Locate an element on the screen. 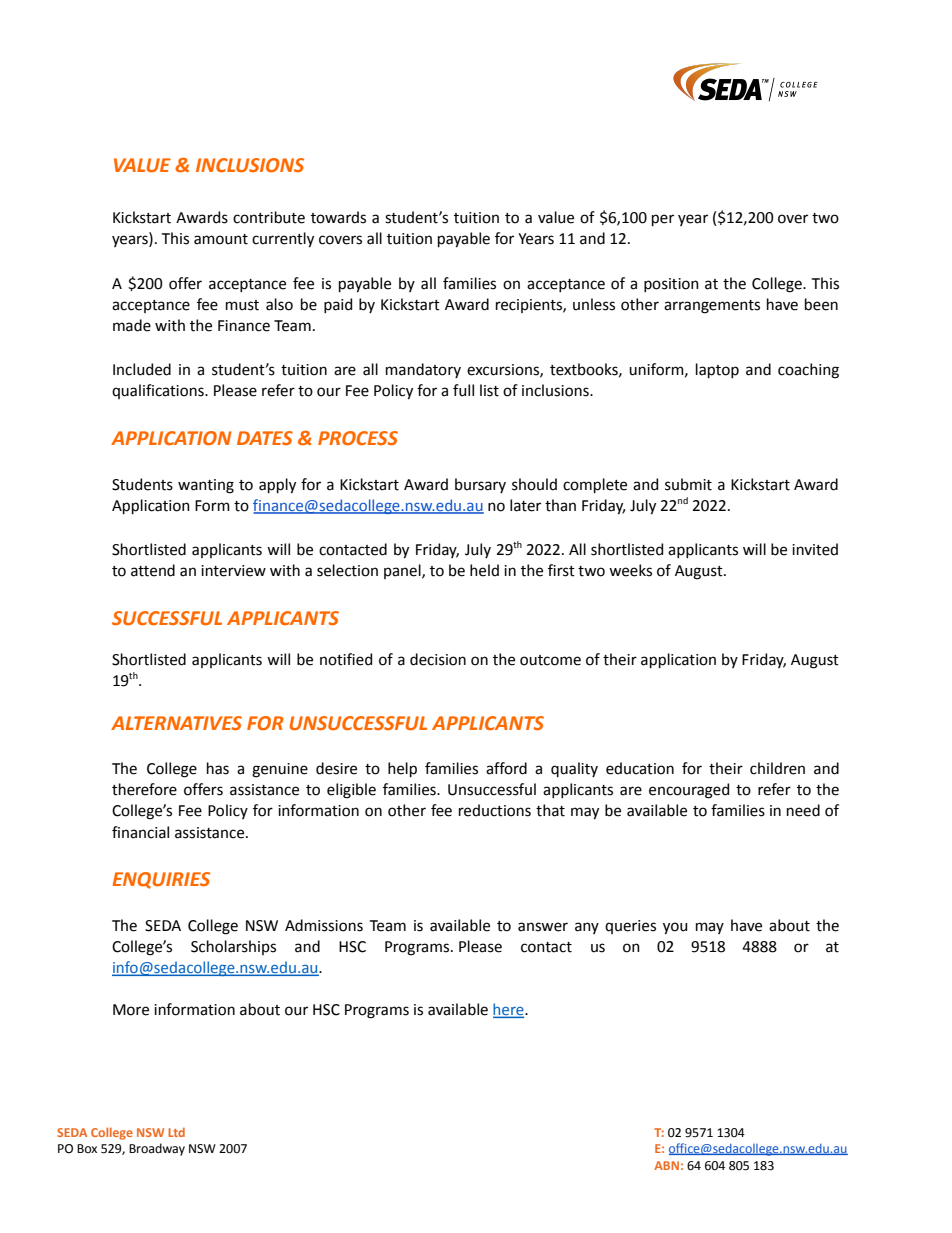 The height and width of the screenshot is (1233, 952). ALTERNATIVES is located at coordinates (176, 723).
